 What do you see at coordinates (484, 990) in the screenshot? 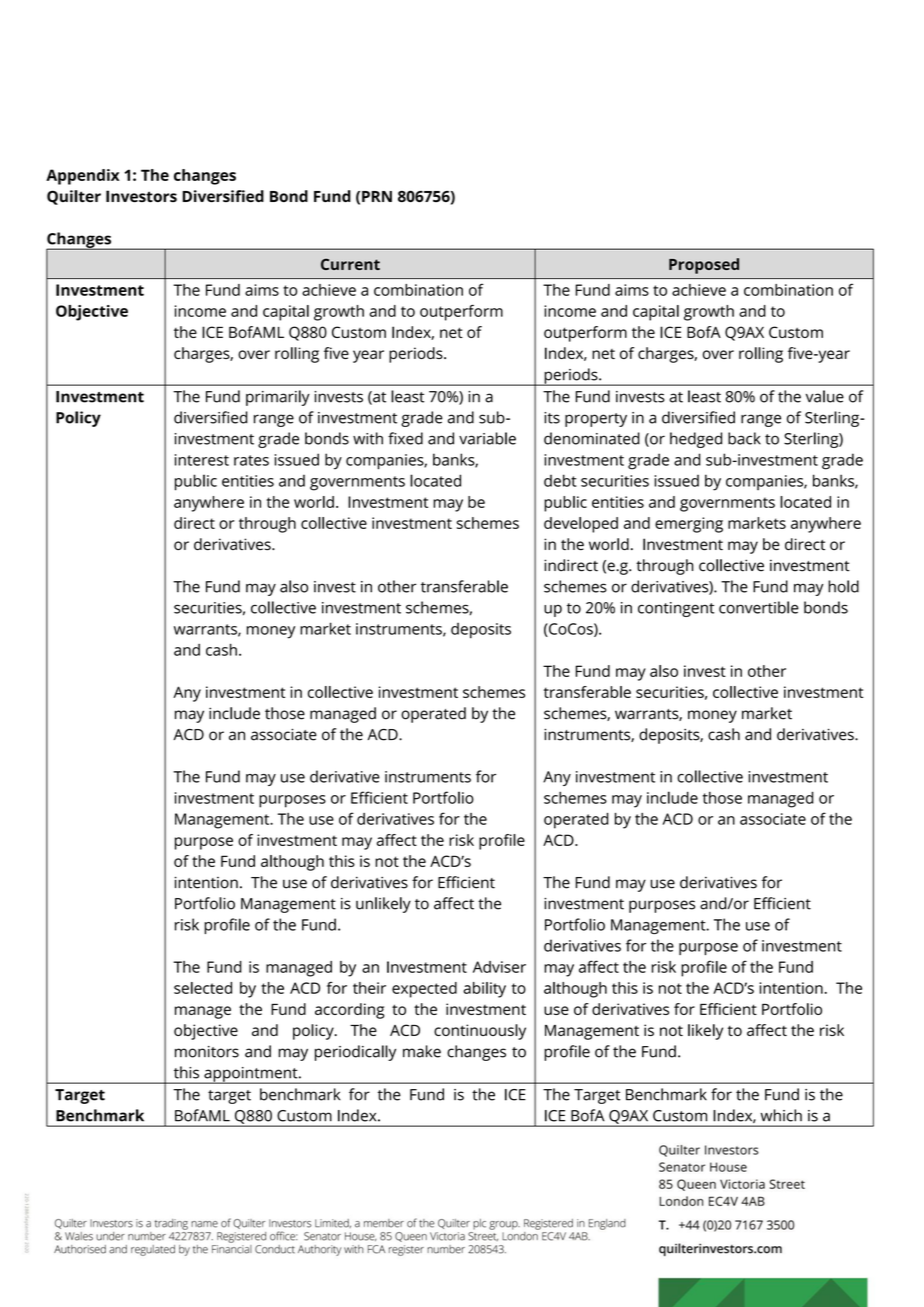
I see `ability` at bounding box center [484, 990].
